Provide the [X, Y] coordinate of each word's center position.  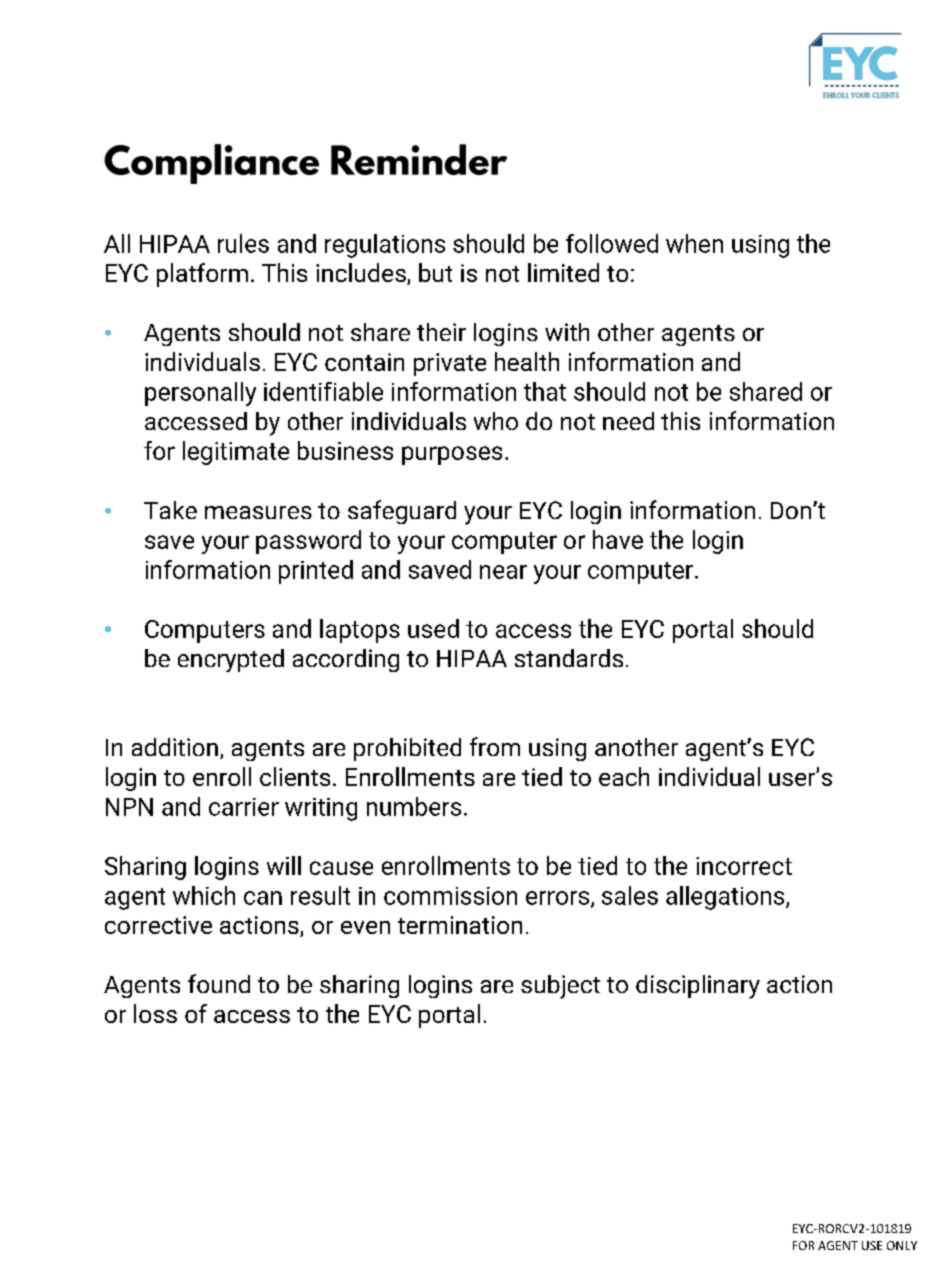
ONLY [902, 1245]
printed [316, 572]
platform [202, 275]
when [694, 243]
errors [559, 899]
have [618, 539]
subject [560, 987]
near [503, 572]
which [204, 895]
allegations [726, 898]
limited [563, 272]
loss [155, 1013]
